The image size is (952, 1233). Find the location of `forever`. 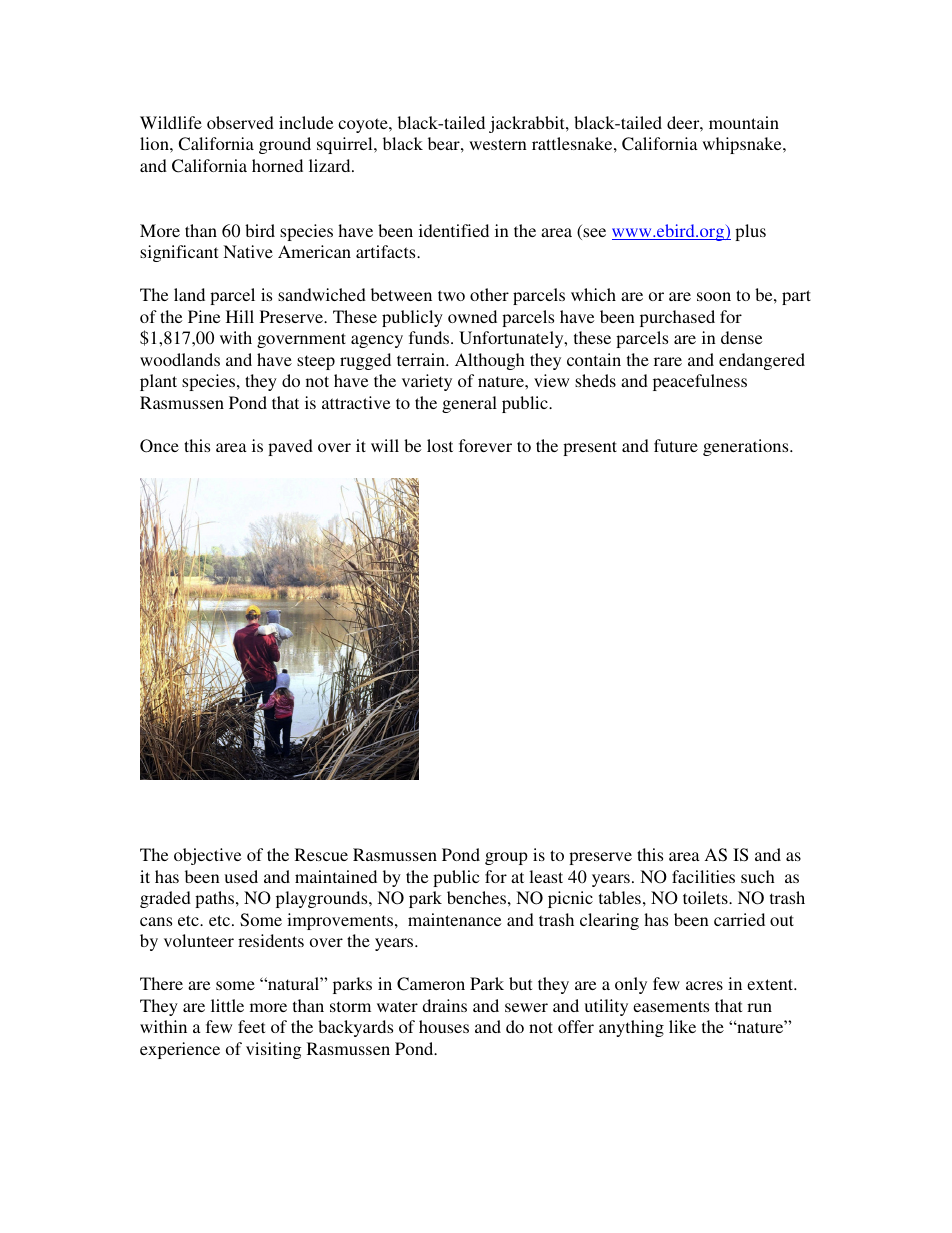

forever is located at coordinates (485, 445).
